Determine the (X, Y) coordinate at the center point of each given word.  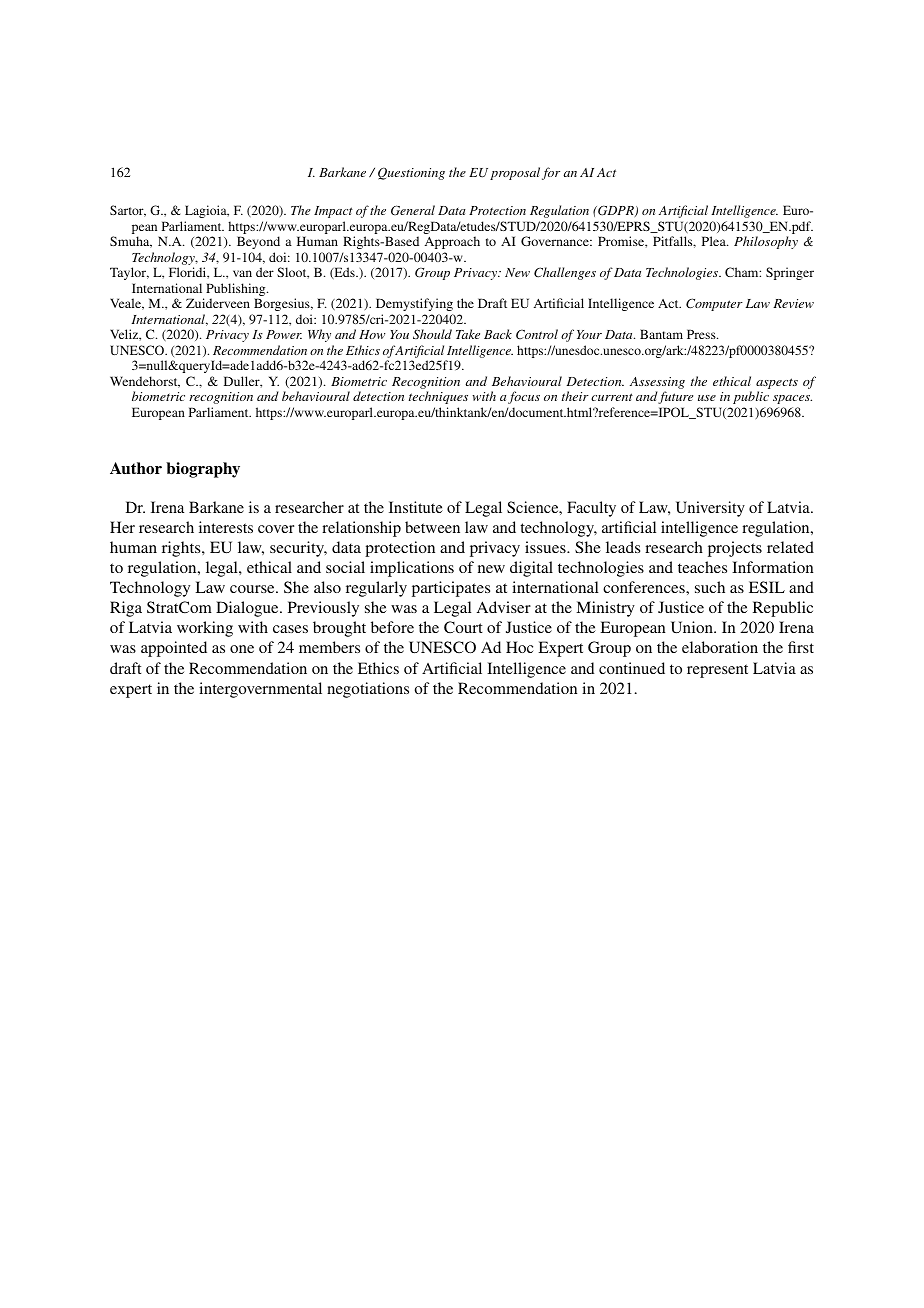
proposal (515, 173)
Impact (333, 212)
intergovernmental (260, 690)
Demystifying (414, 304)
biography (203, 470)
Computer (714, 304)
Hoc (520, 647)
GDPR (616, 211)
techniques (438, 397)
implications (412, 569)
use (707, 398)
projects (735, 549)
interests (226, 527)
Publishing (237, 291)
